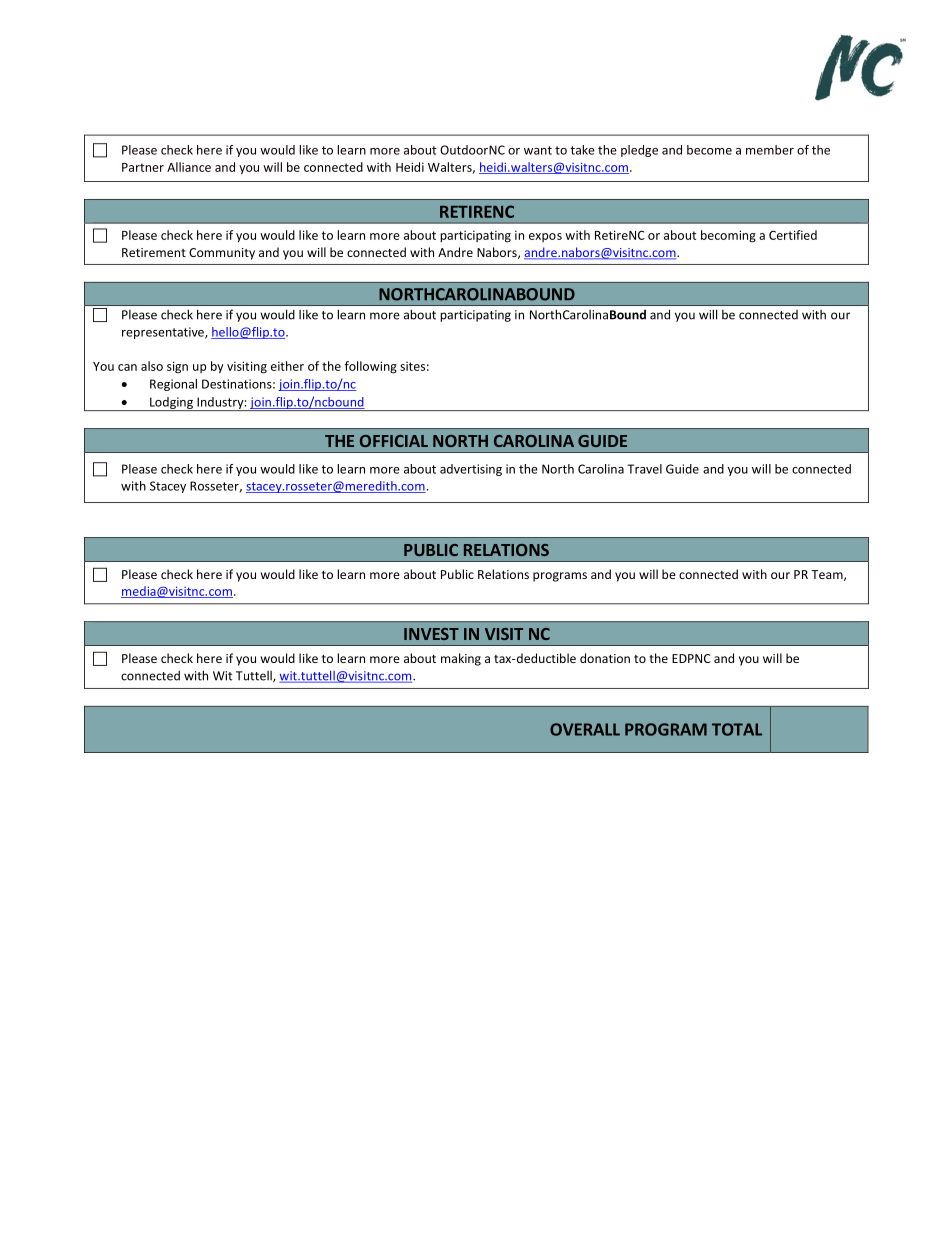 Image resolution: width=952 pixels, height=1233 pixels. What do you see at coordinates (461, 659) in the page?
I see `making` at bounding box center [461, 659].
